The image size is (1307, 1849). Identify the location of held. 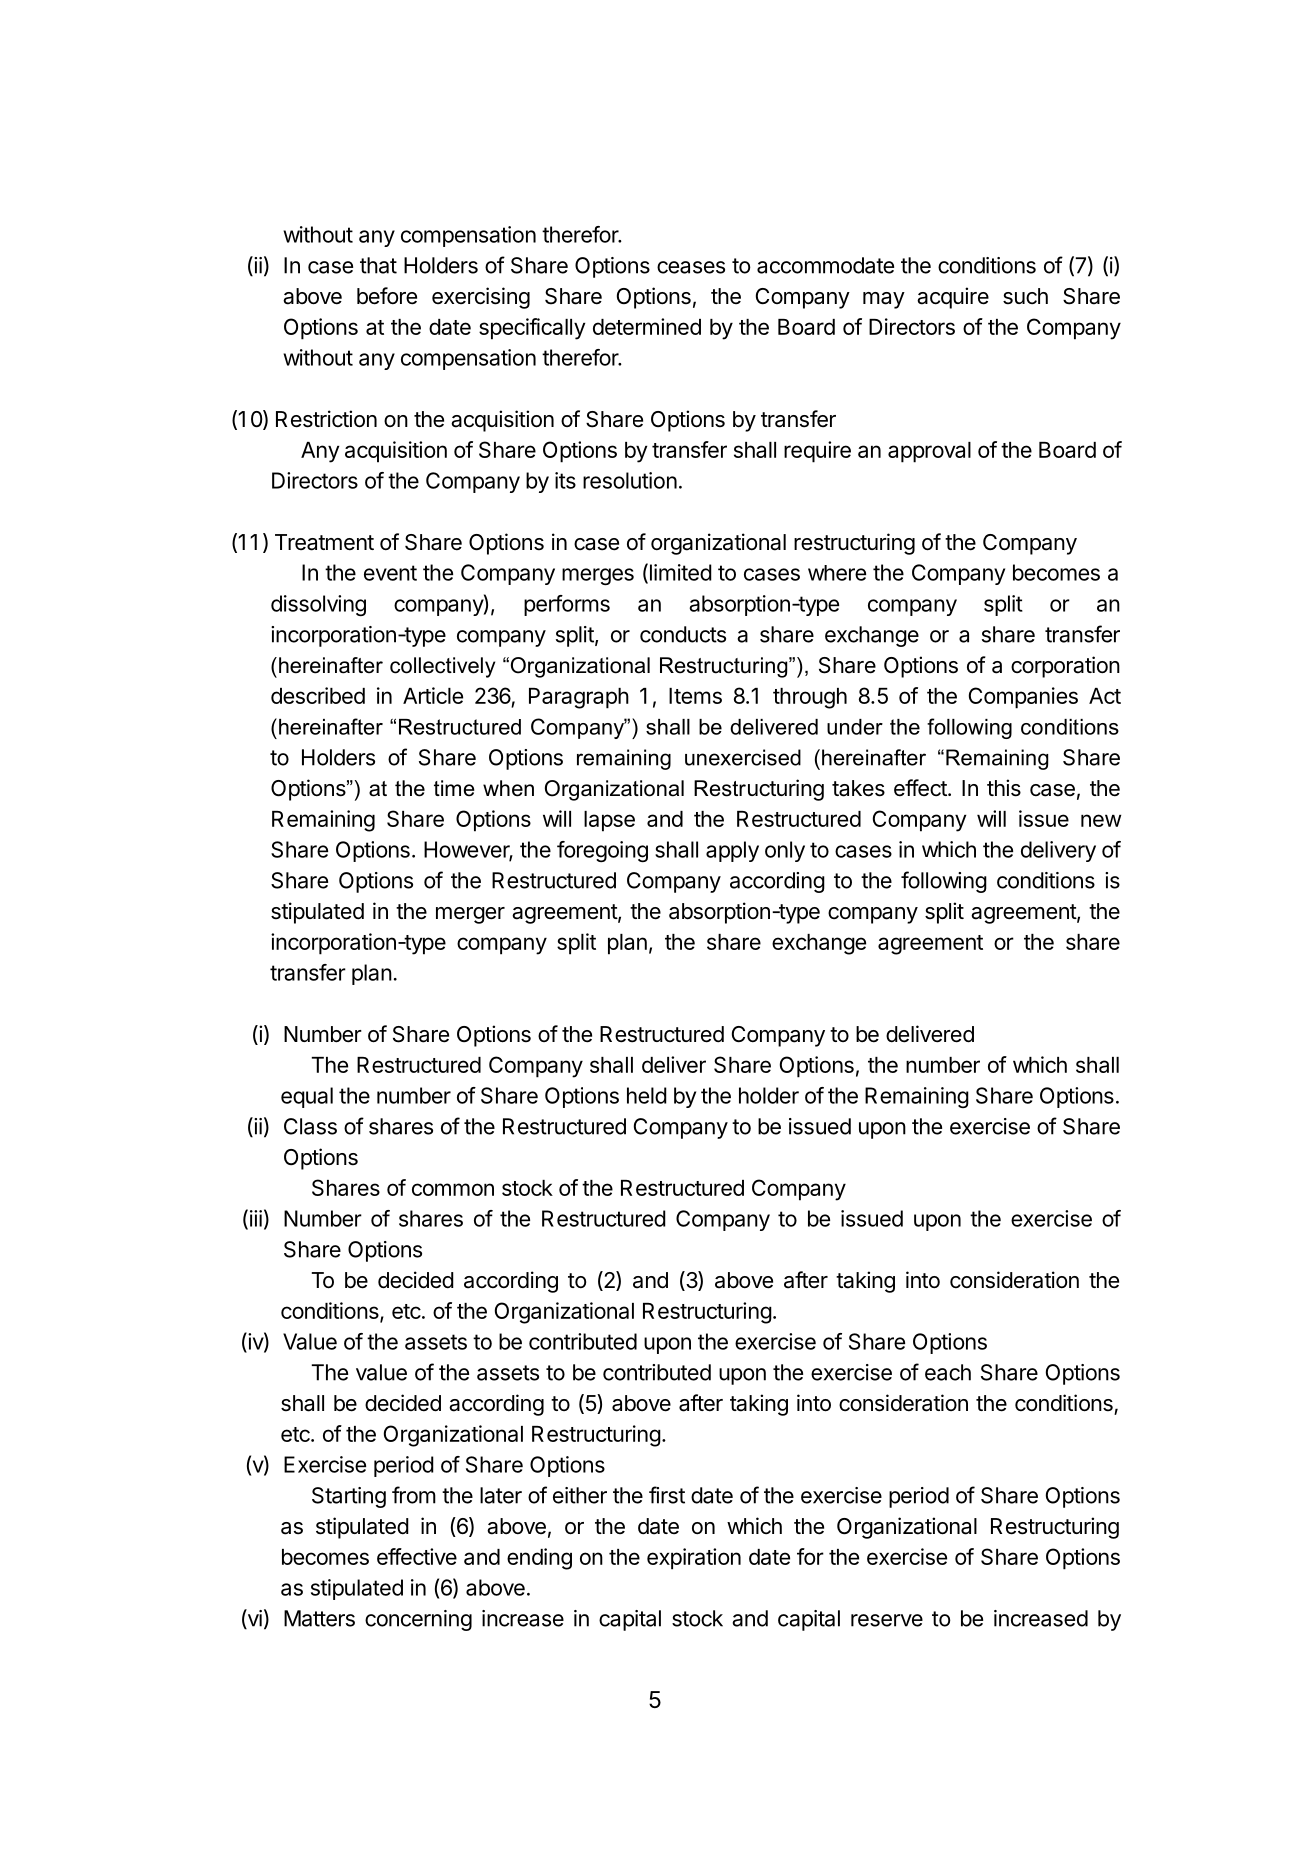
(647, 1095).
